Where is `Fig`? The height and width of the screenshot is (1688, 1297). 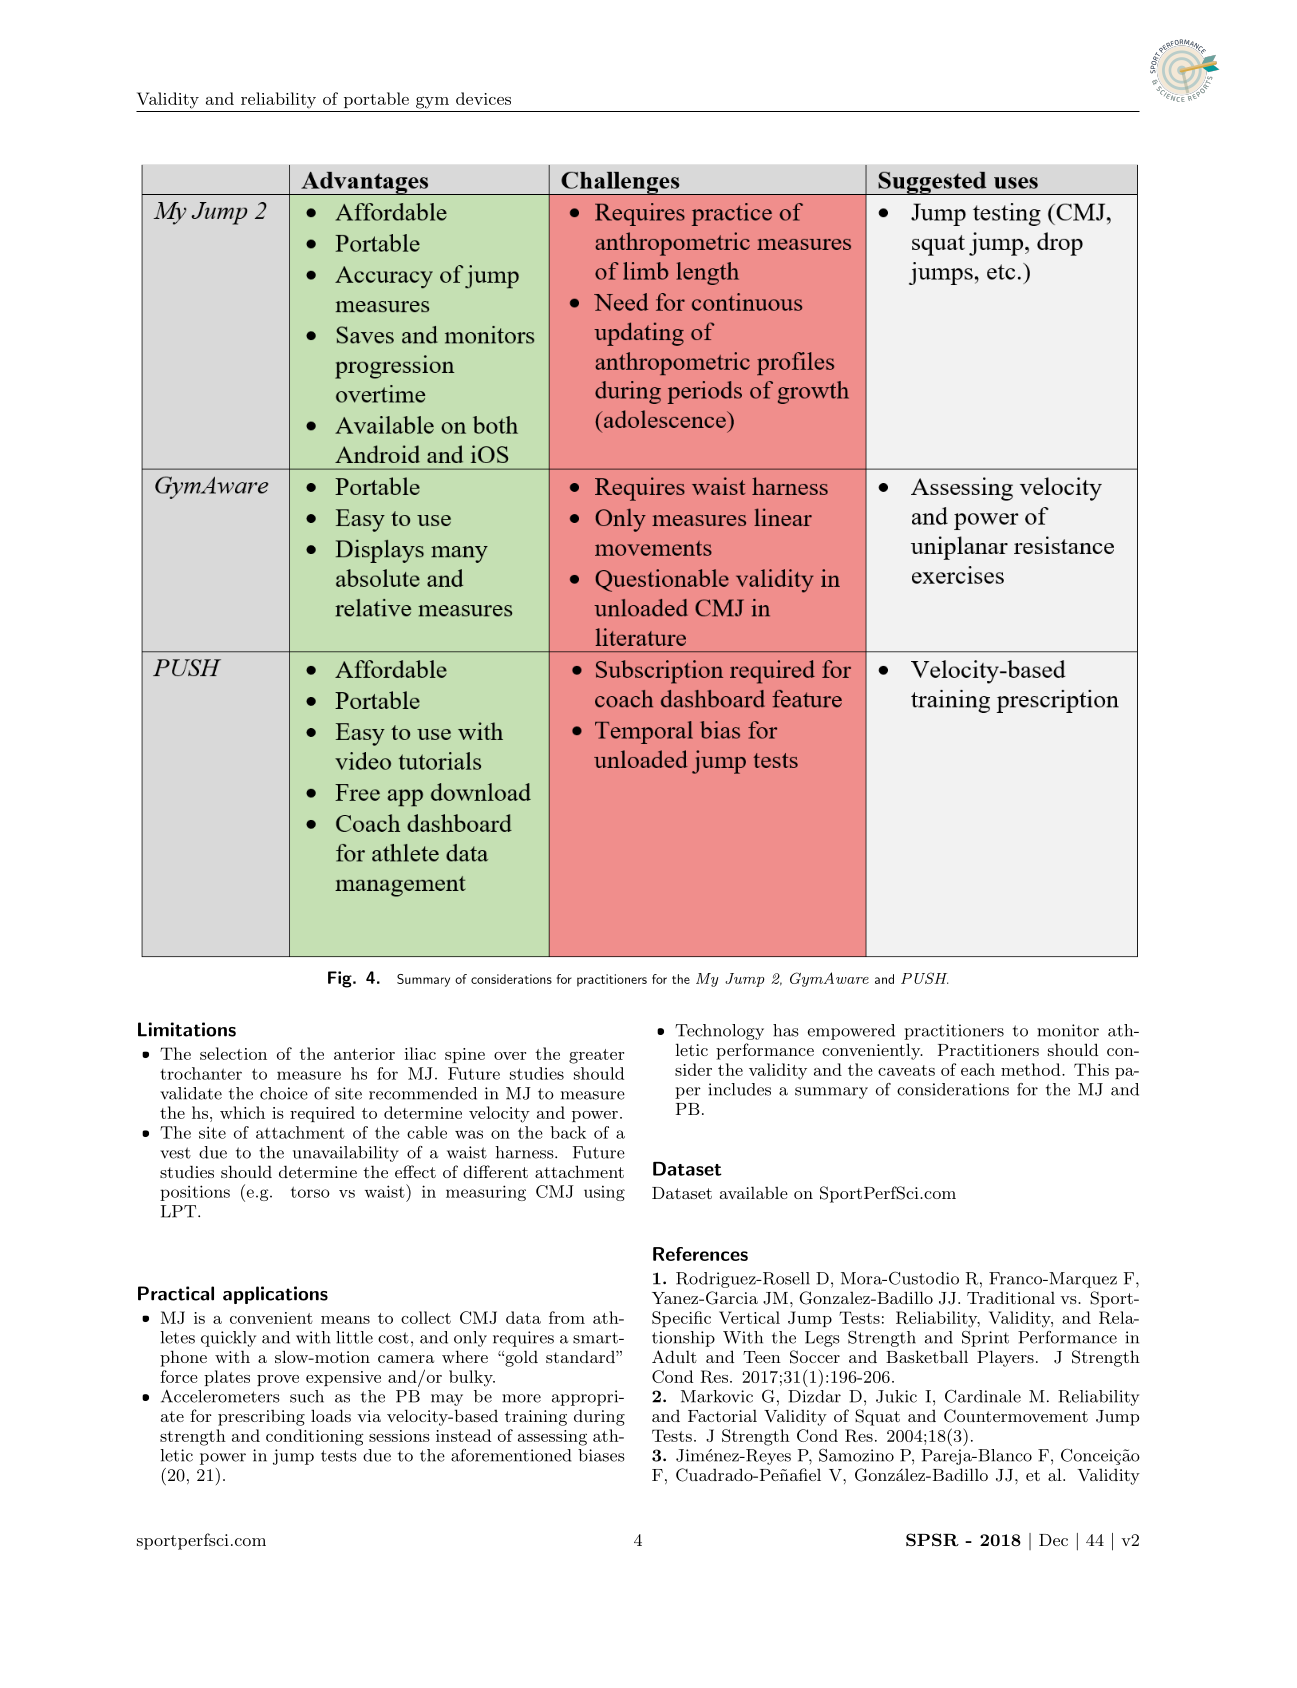 Fig is located at coordinates (341, 979).
